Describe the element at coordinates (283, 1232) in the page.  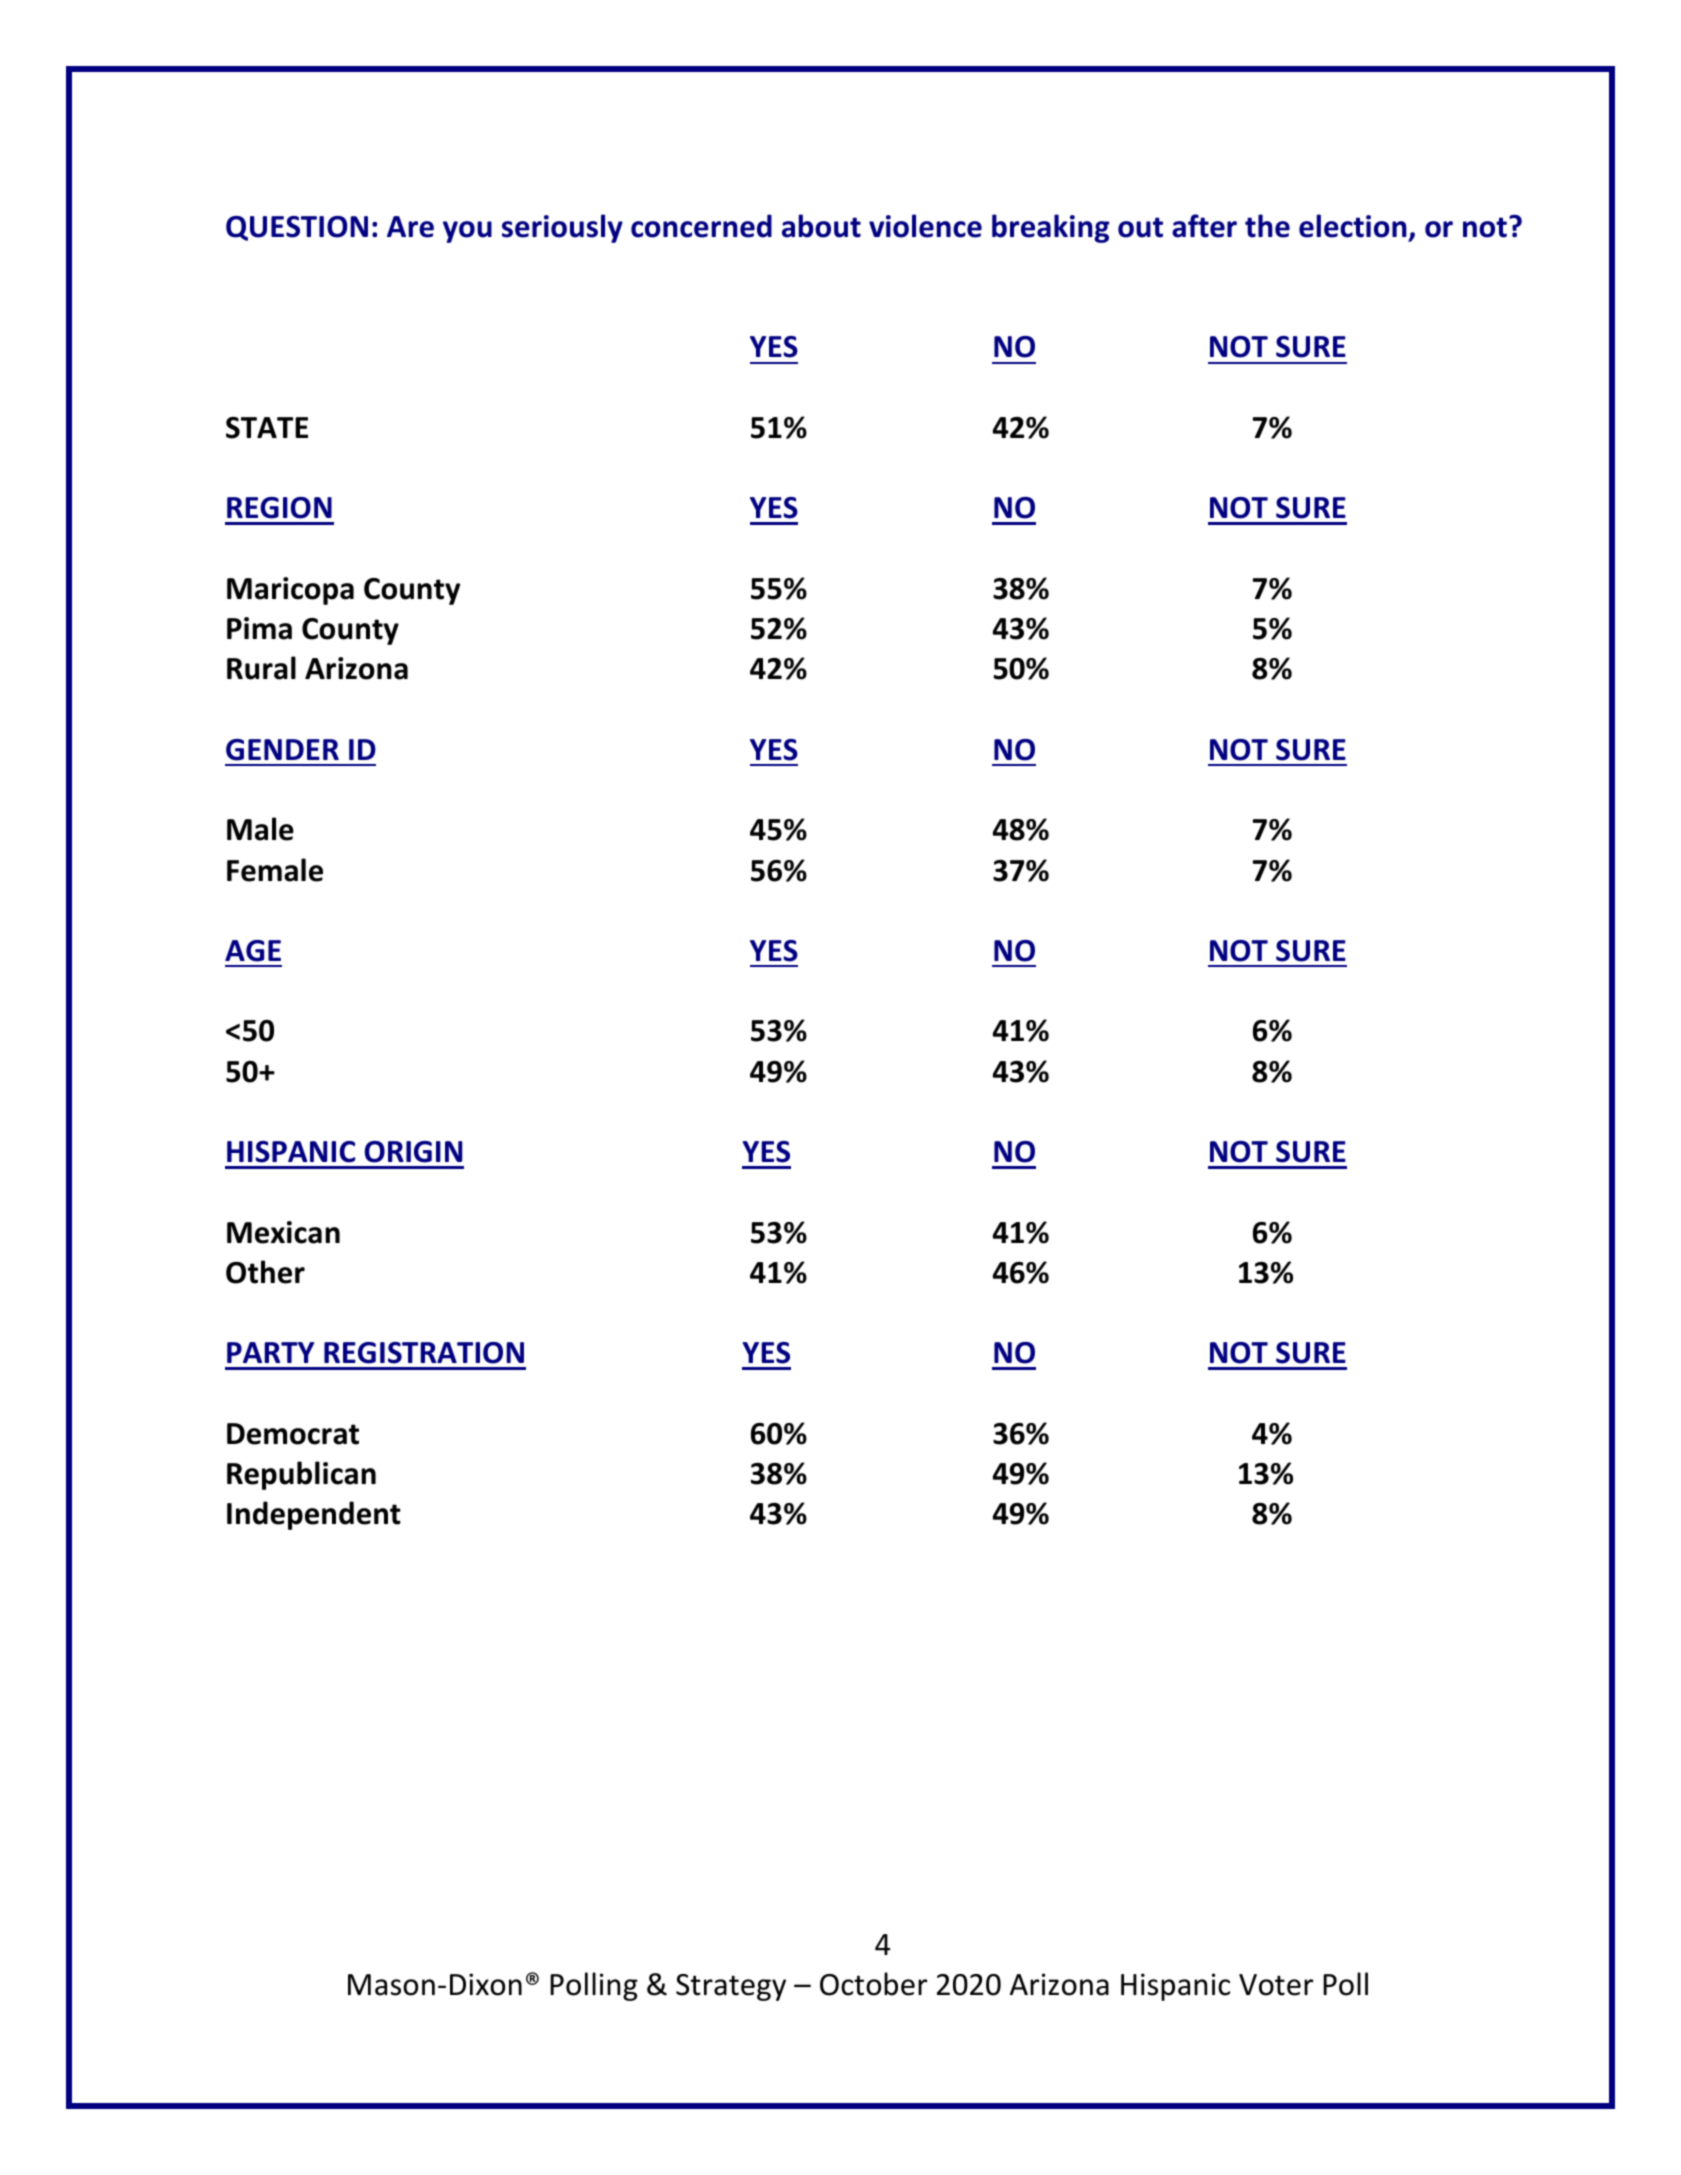
I see `Mexican` at that location.
